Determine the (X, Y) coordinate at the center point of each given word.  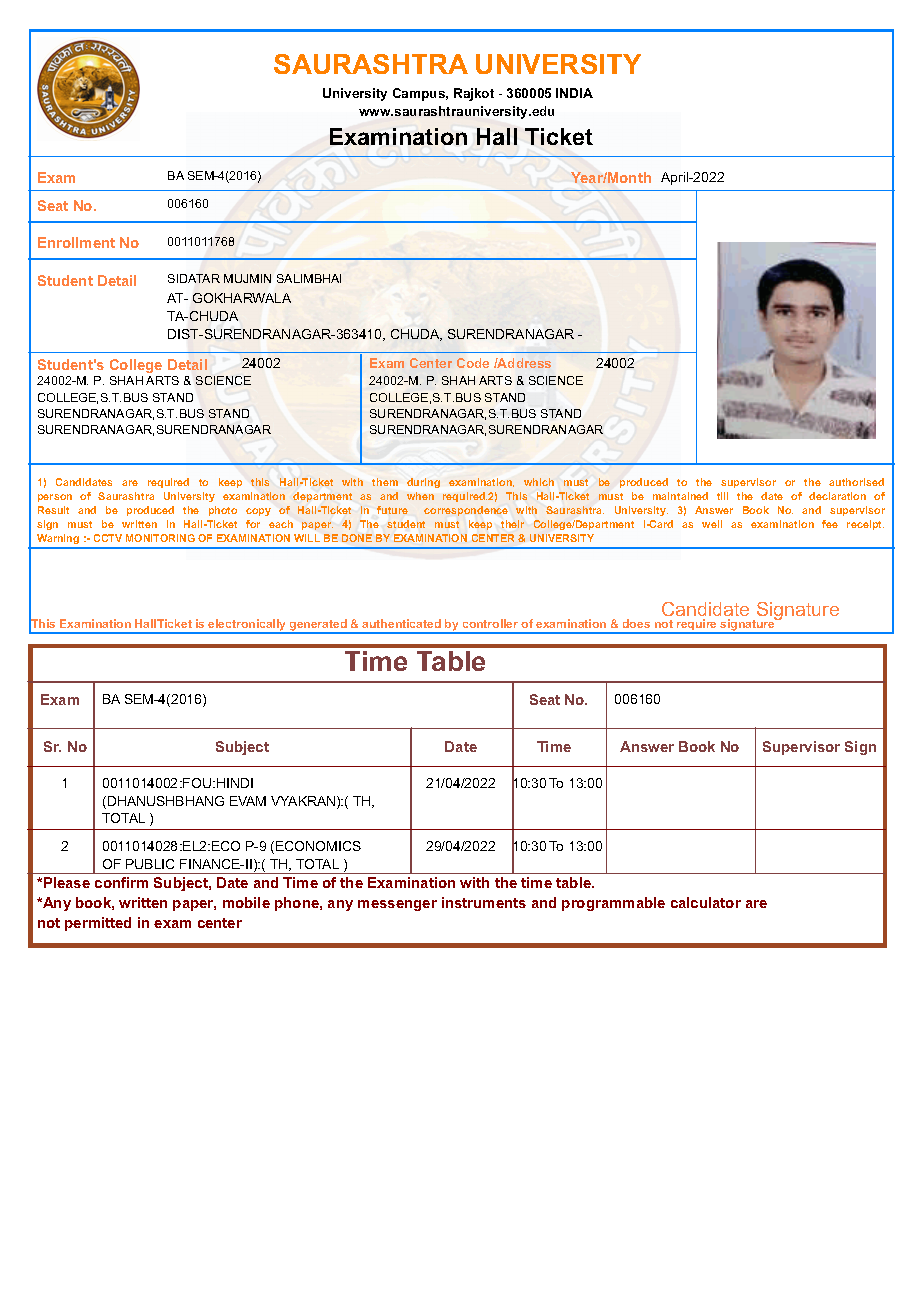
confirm (121, 882)
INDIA (574, 93)
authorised (856, 482)
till (722, 496)
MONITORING (160, 538)
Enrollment (76, 242)
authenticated (401, 623)
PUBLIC (150, 864)
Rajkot (474, 94)
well (712, 524)
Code (473, 363)
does (636, 623)
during (423, 483)
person (55, 498)
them (385, 482)
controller (490, 623)
